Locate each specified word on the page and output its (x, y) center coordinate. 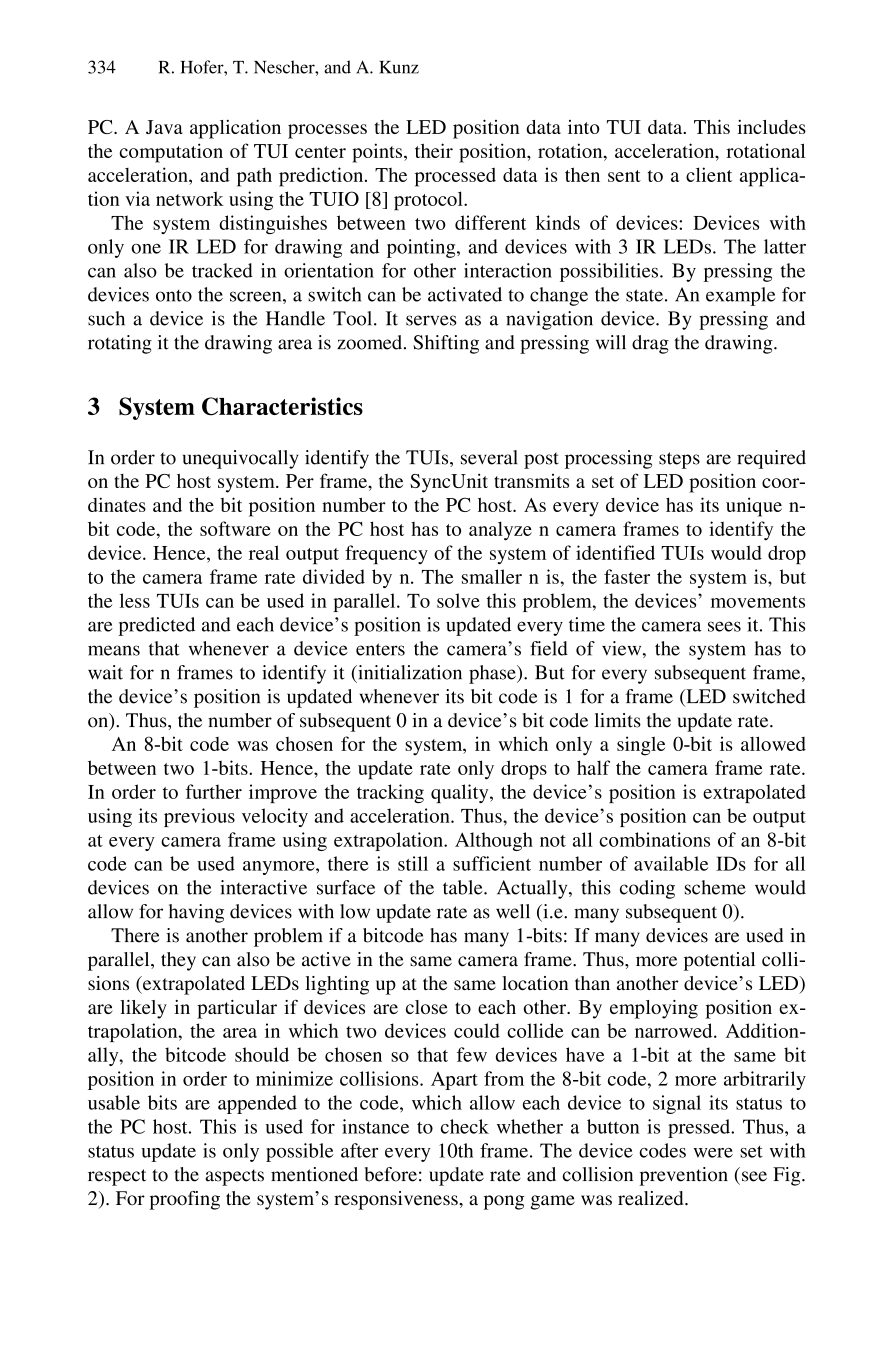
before (391, 1174)
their (434, 150)
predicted (156, 626)
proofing (184, 1200)
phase (493, 674)
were (713, 1153)
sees (724, 626)
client (709, 174)
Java (164, 127)
